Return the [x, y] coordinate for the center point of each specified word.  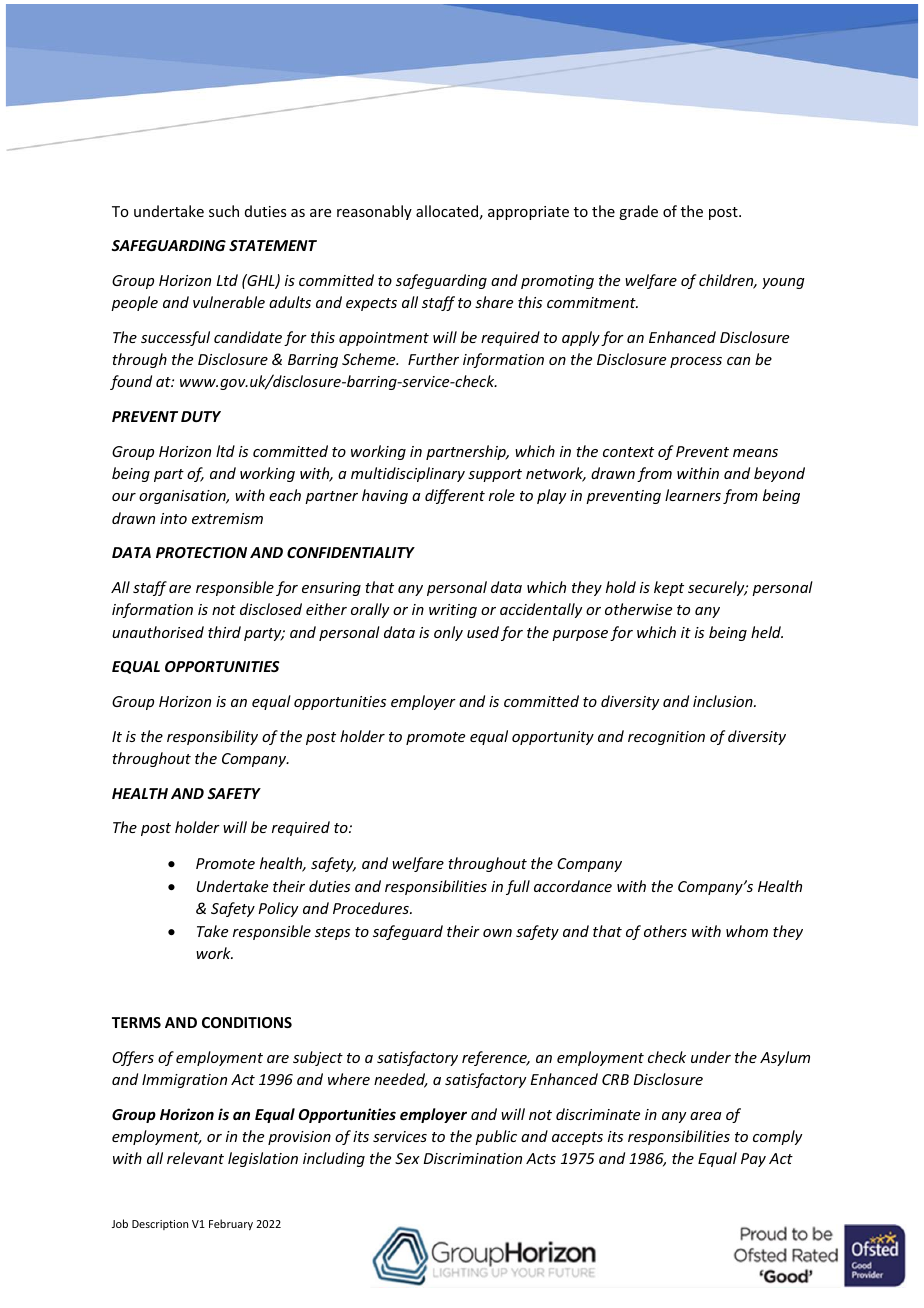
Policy [278, 909]
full [518, 887]
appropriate [528, 213]
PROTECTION [201, 552]
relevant [195, 1158]
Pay [753, 1160]
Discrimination [473, 1158]
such [224, 211]
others [665, 931]
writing [453, 611]
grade [638, 212]
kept [669, 588]
